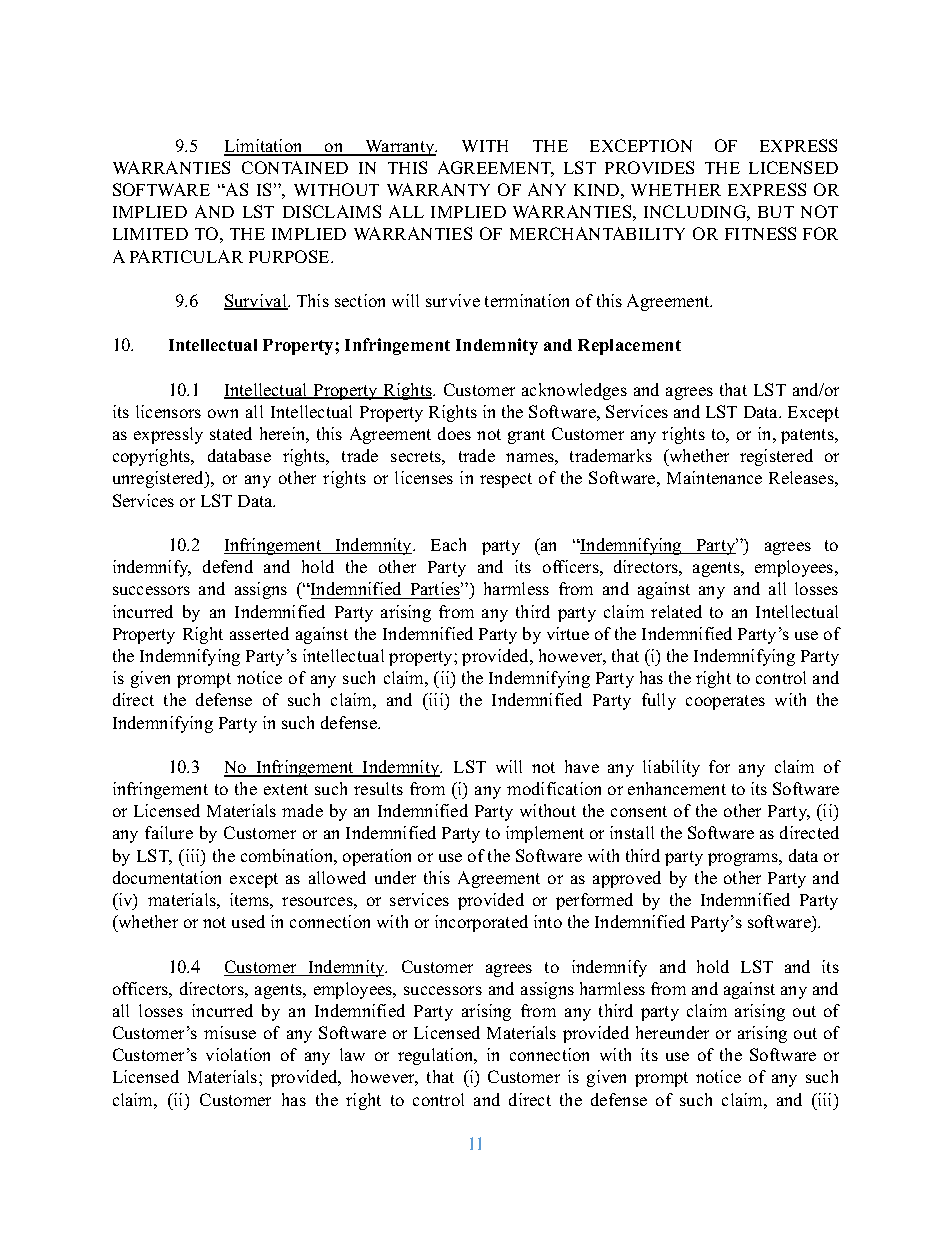 The image size is (952, 1233). What do you see at coordinates (448, 544) in the image?
I see `Each` at bounding box center [448, 544].
